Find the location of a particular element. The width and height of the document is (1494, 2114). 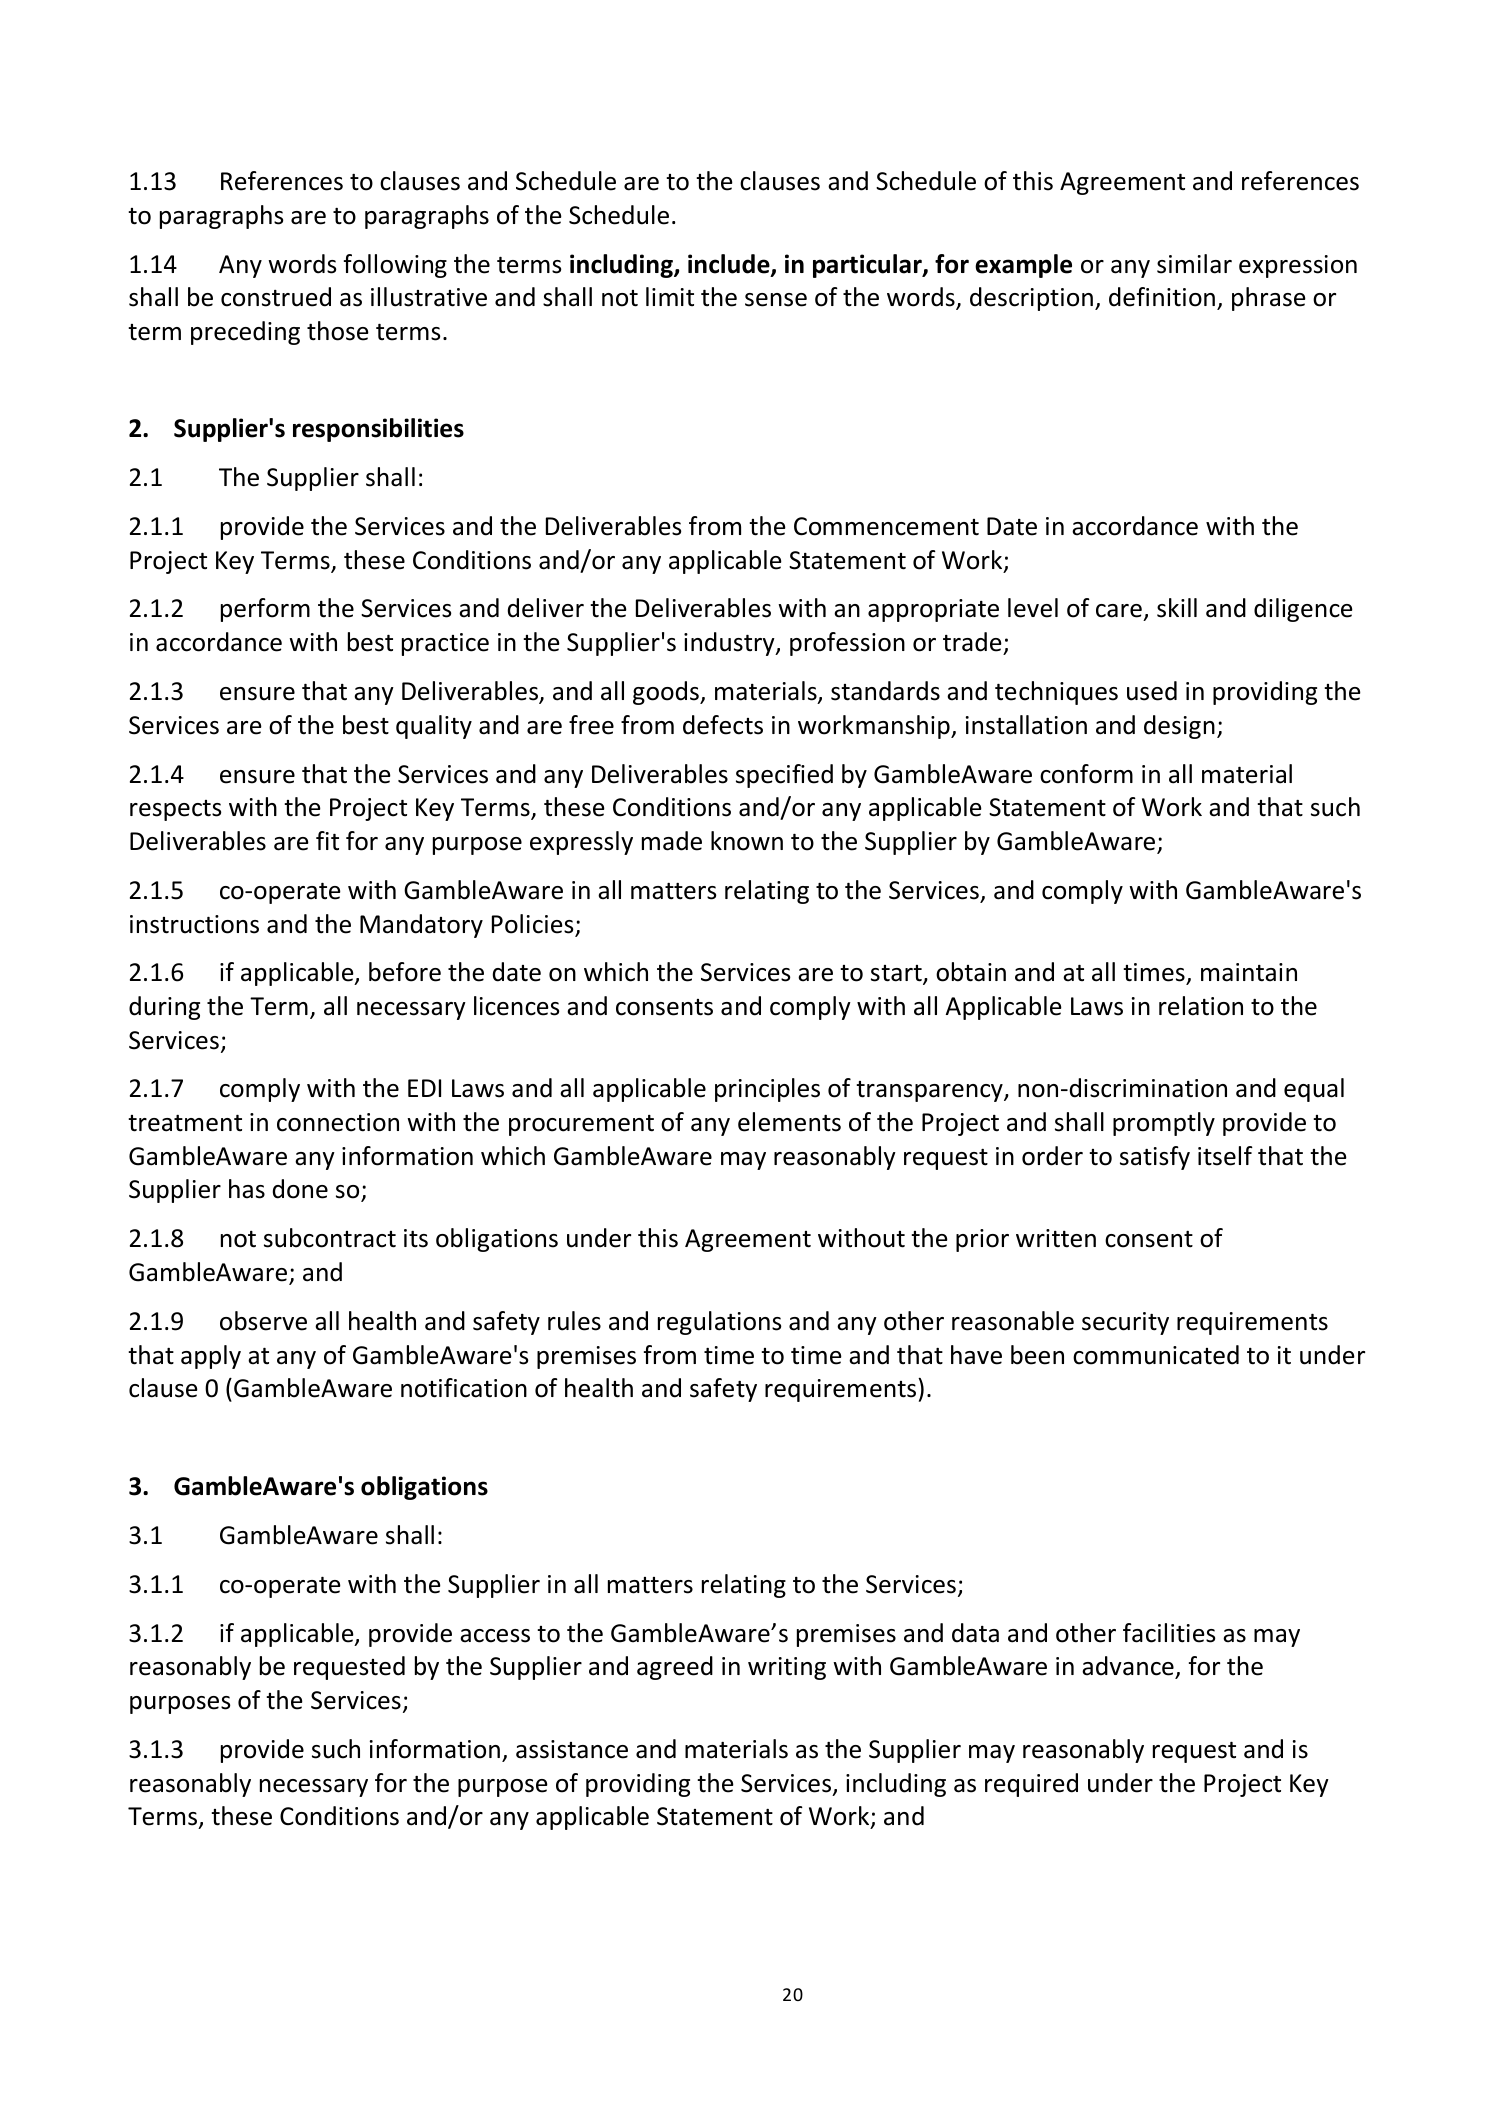

access is located at coordinates (495, 1636).
